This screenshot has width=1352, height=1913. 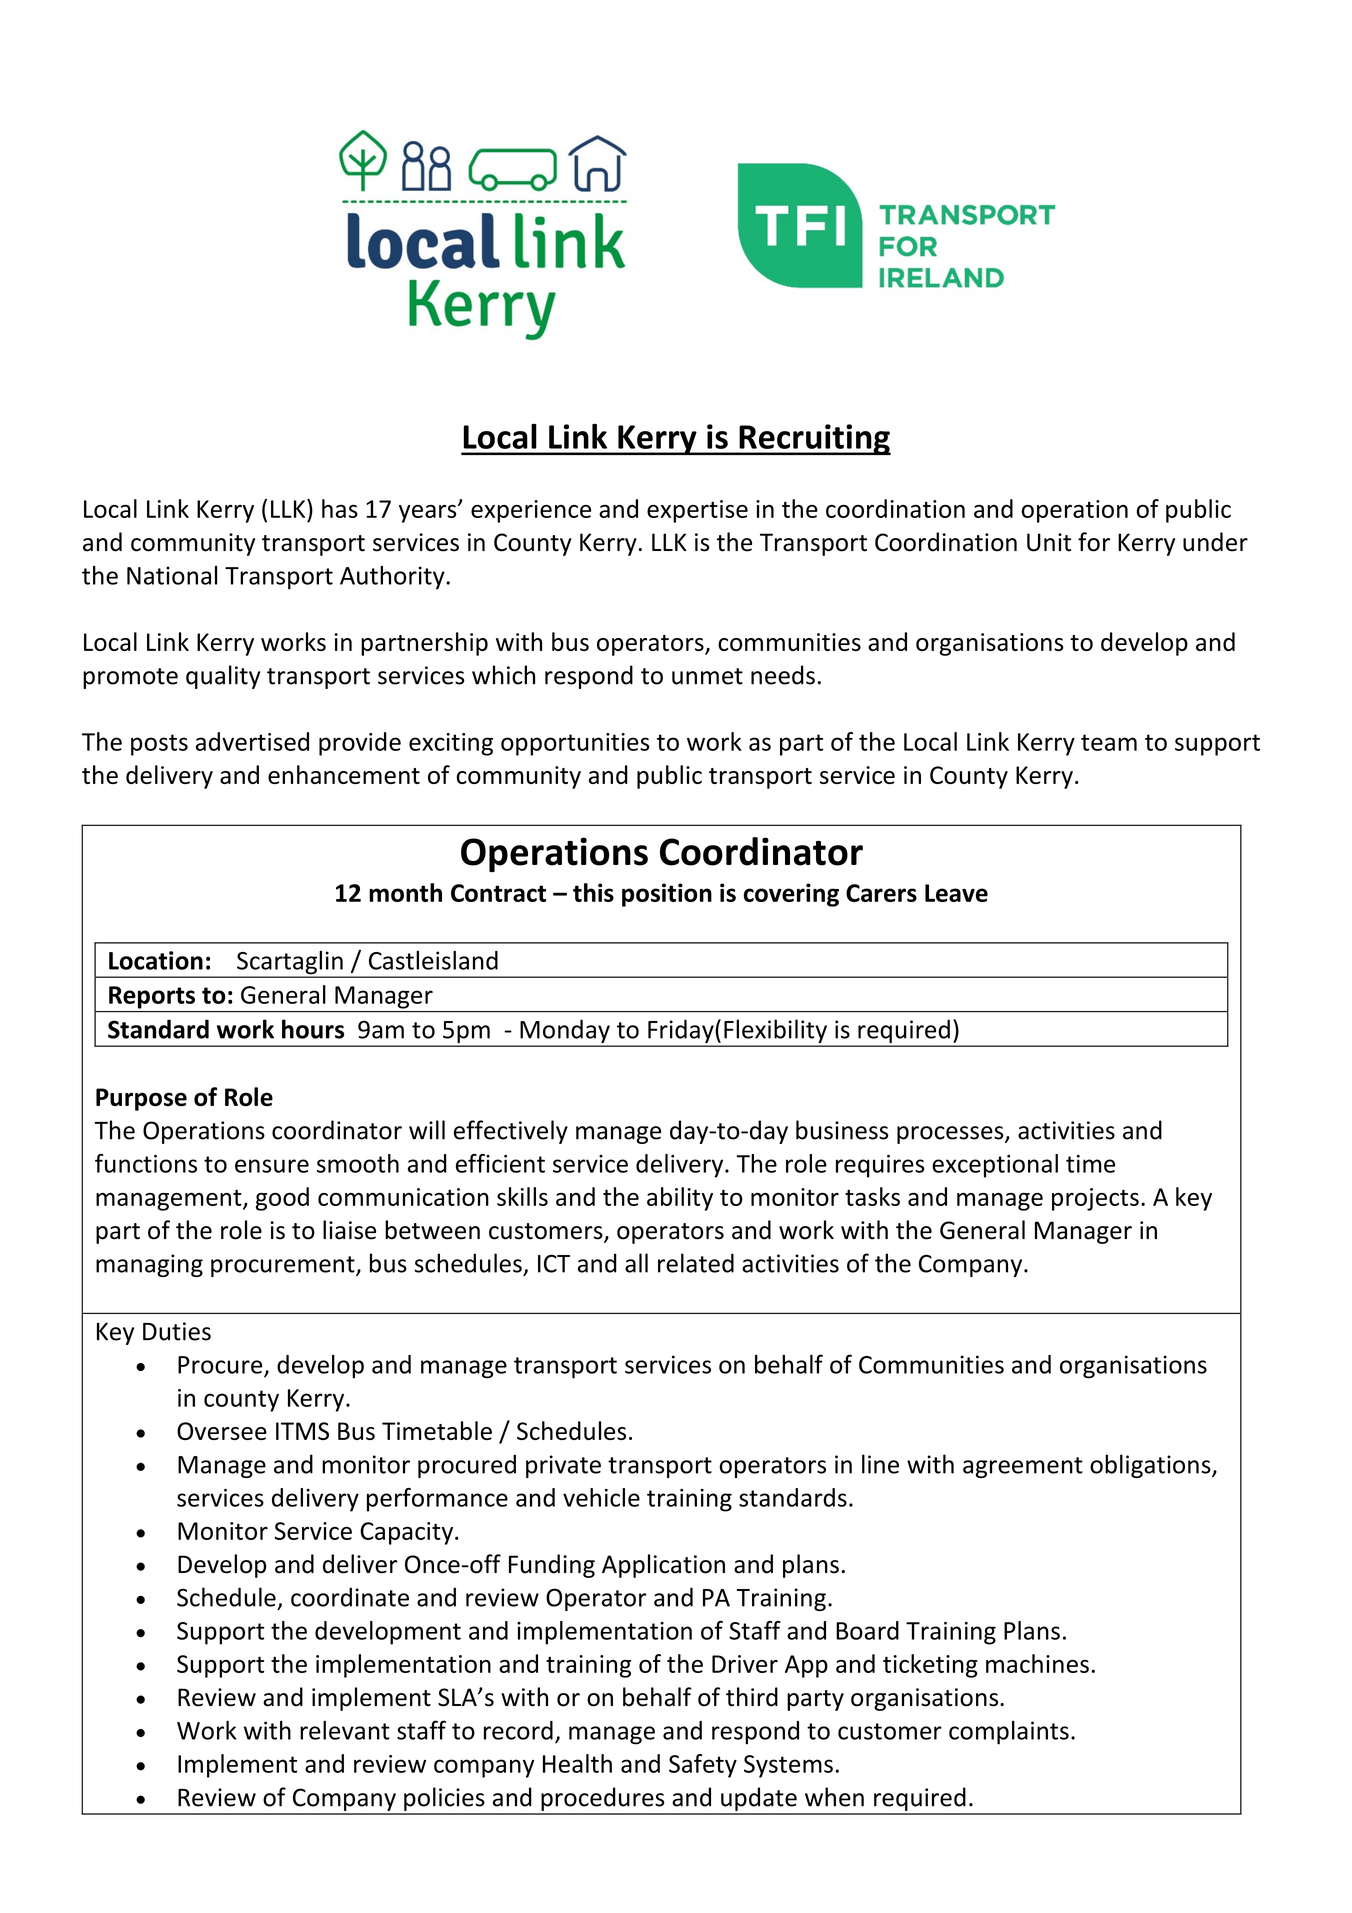 What do you see at coordinates (340, 508) in the screenshot?
I see `has` at bounding box center [340, 508].
